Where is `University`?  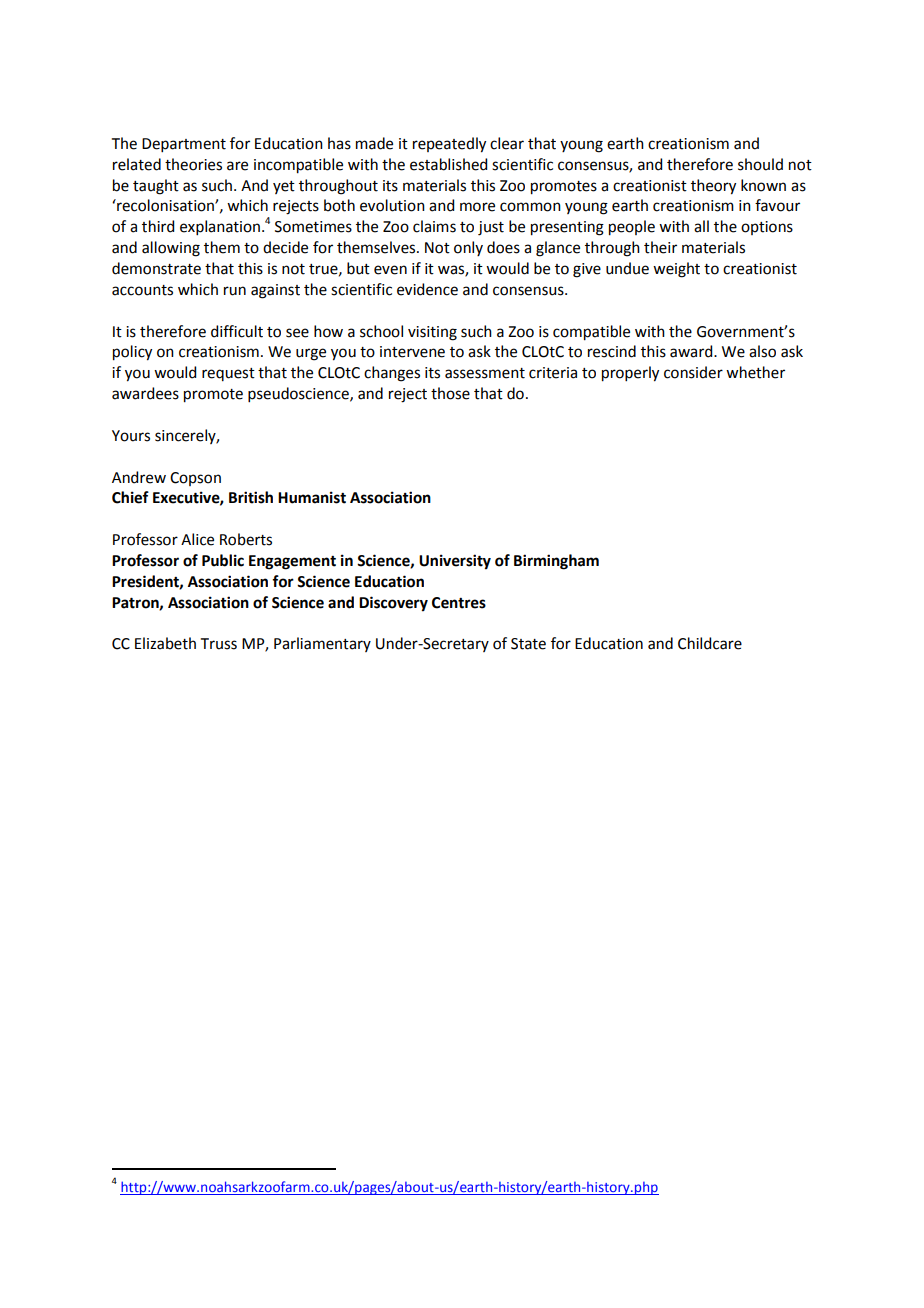 University is located at coordinates (455, 562).
